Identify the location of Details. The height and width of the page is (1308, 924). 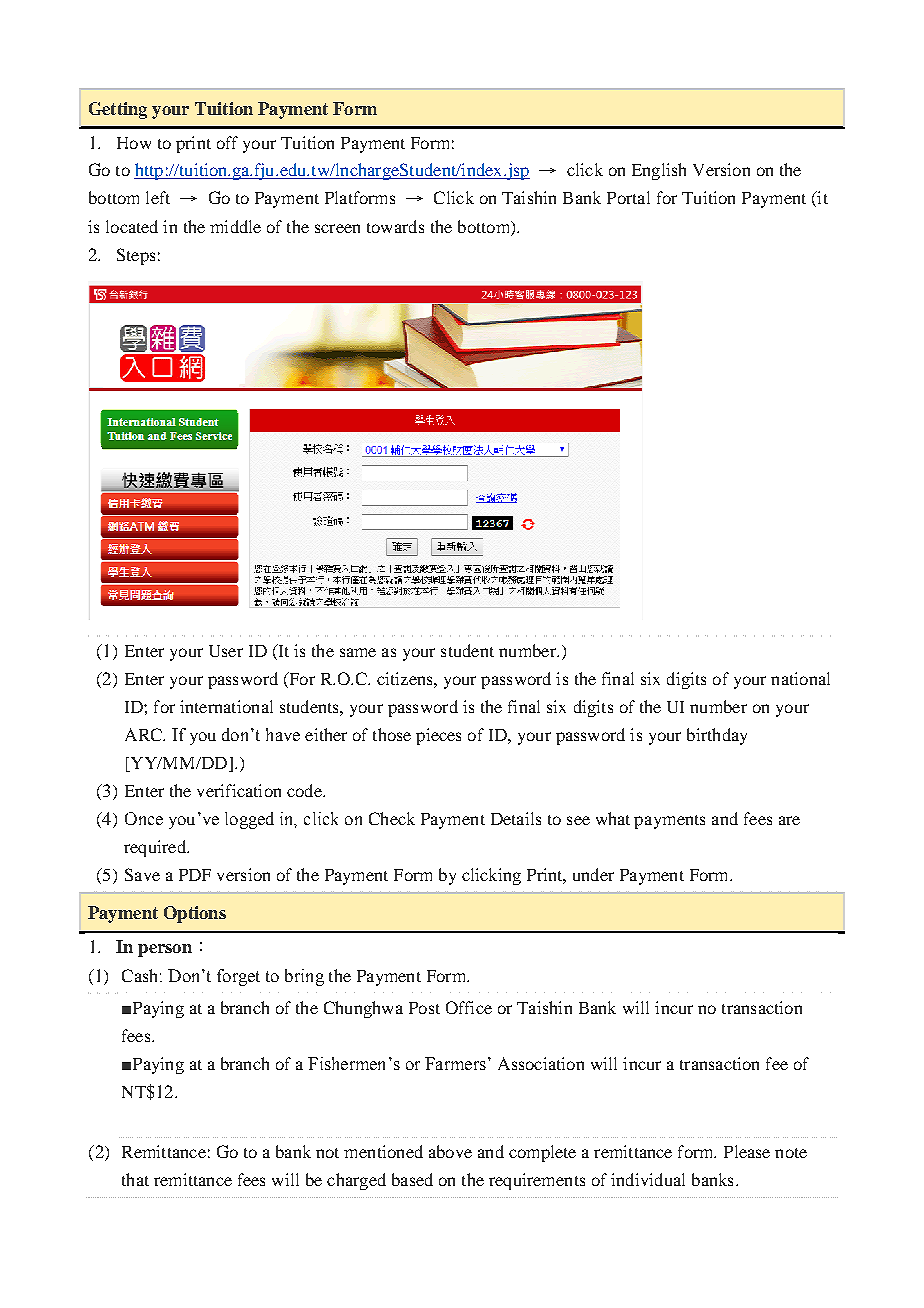
(516, 818).
